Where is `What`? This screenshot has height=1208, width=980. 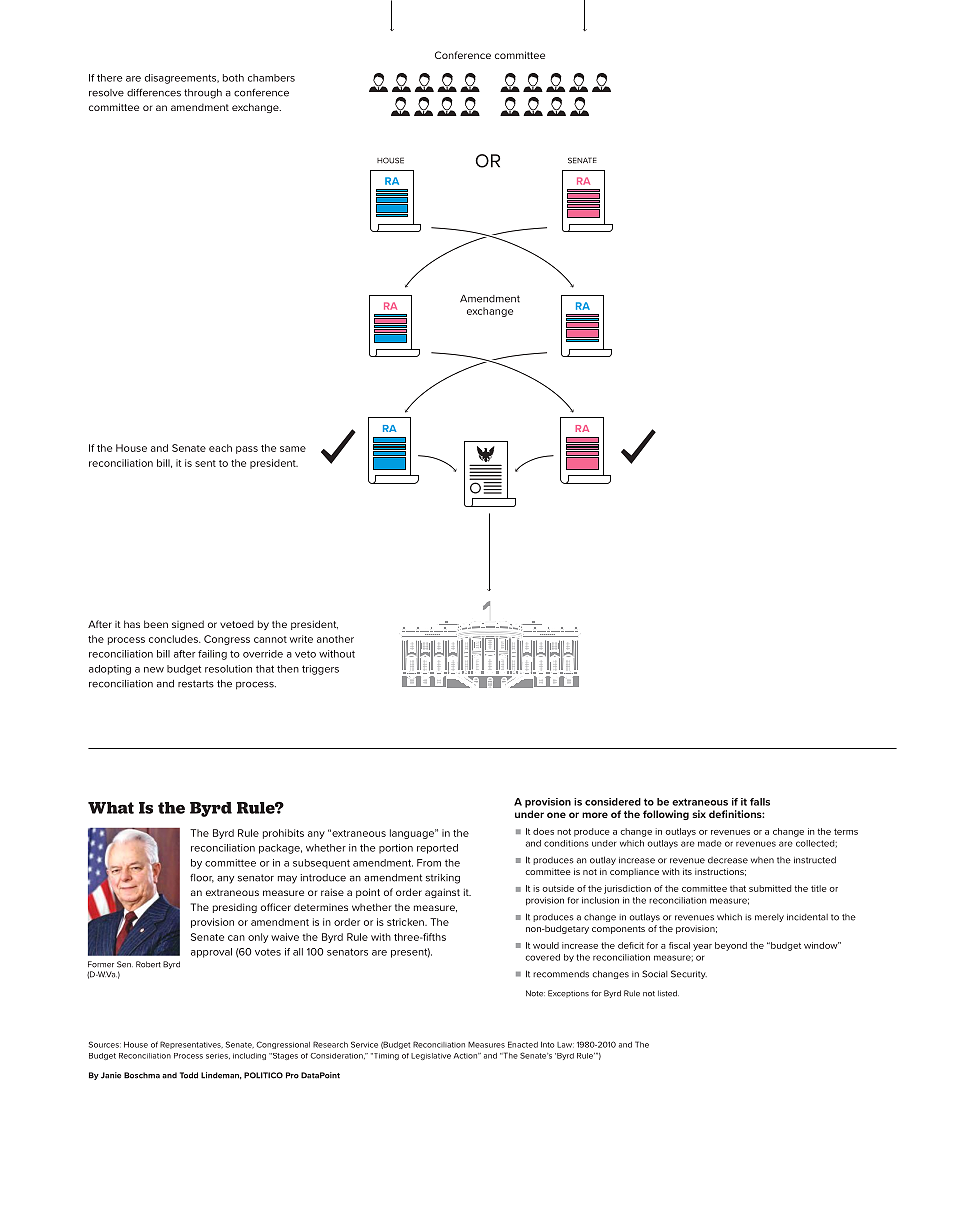 What is located at coordinates (111, 808).
